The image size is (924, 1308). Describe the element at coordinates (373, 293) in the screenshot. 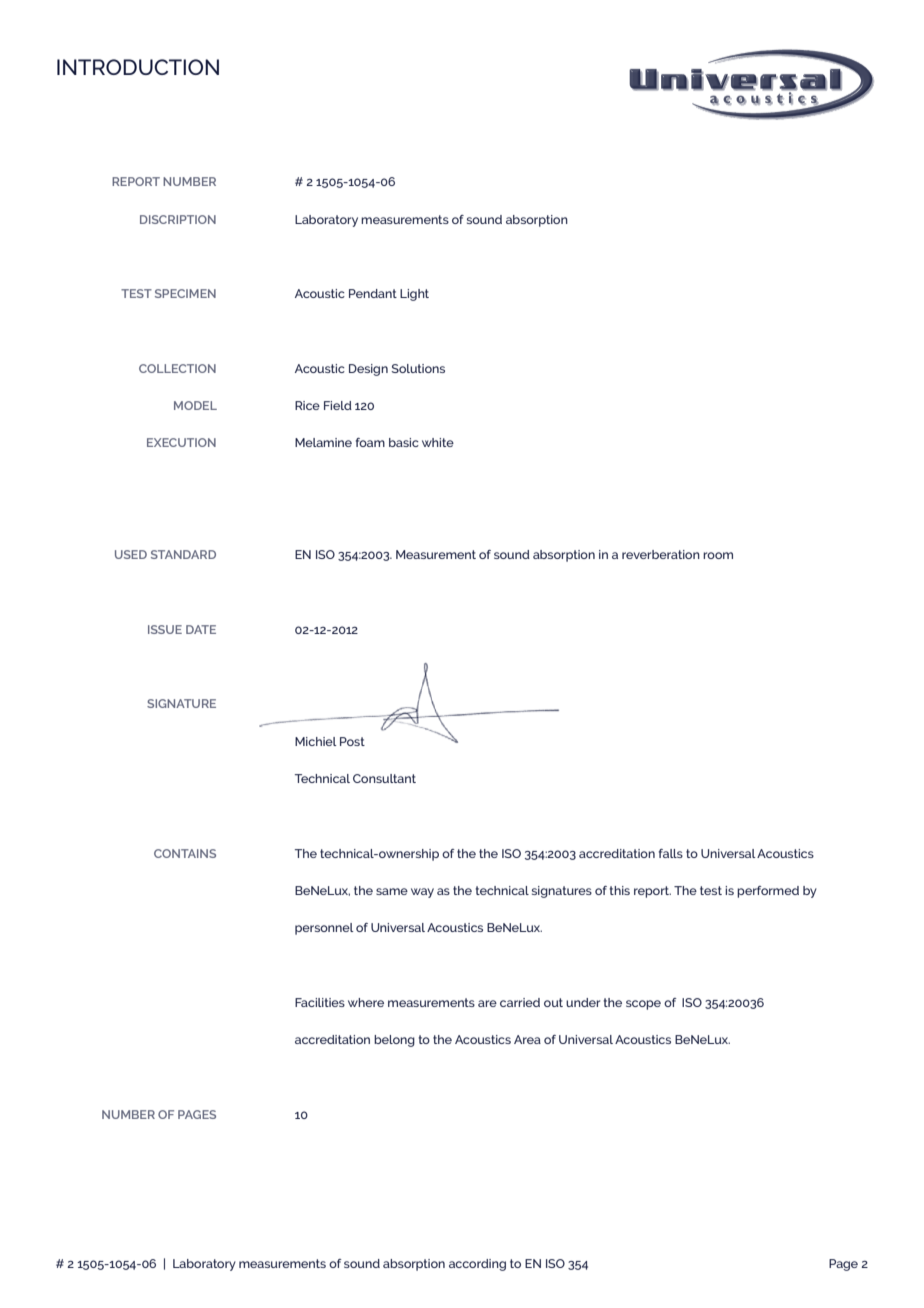

I see `Pendant` at that location.
